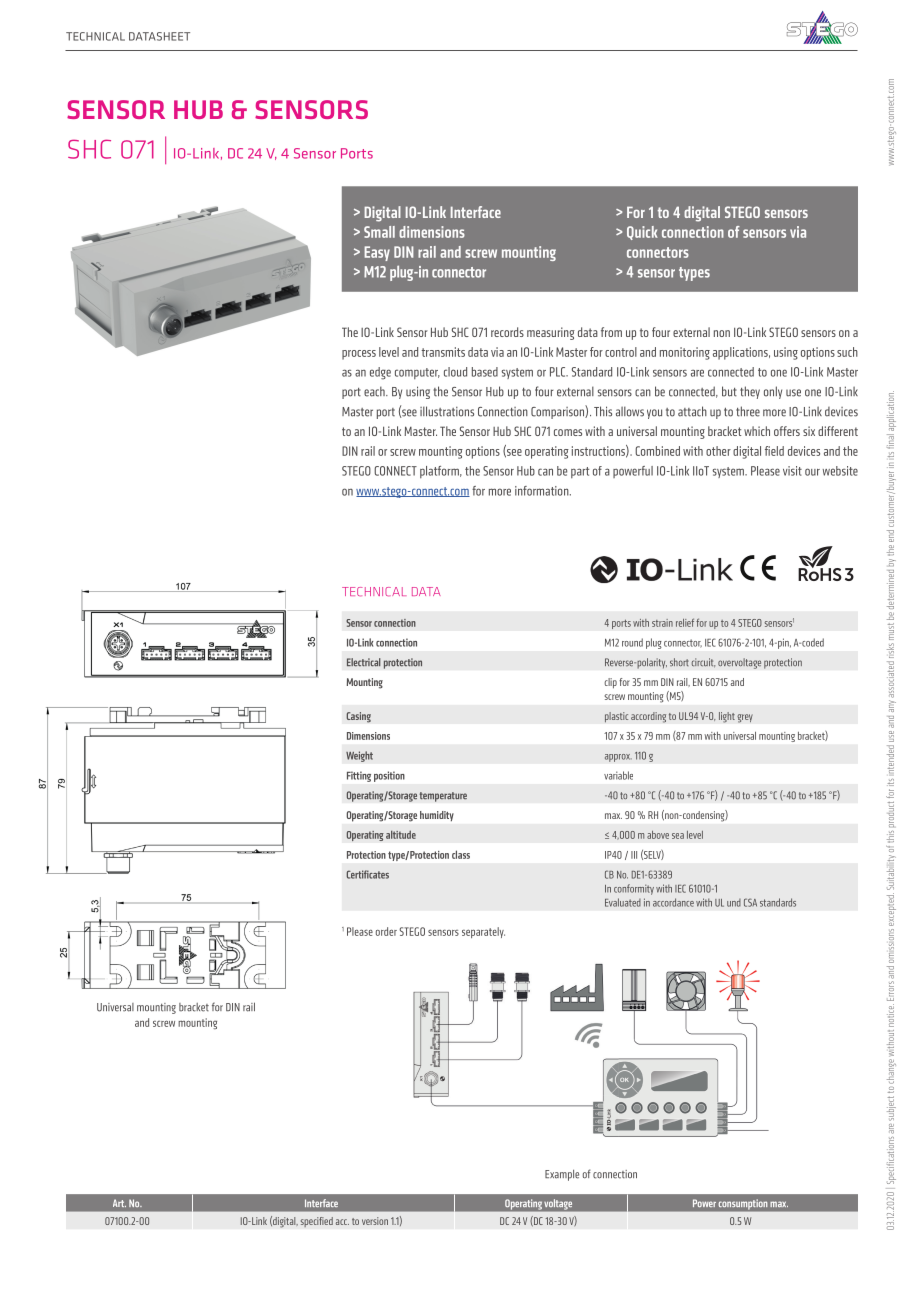 The width and height of the document is (924, 1308). What do you see at coordinates (375, 1221) in the document?
I see `version` at bounding box center [375, 1221].
